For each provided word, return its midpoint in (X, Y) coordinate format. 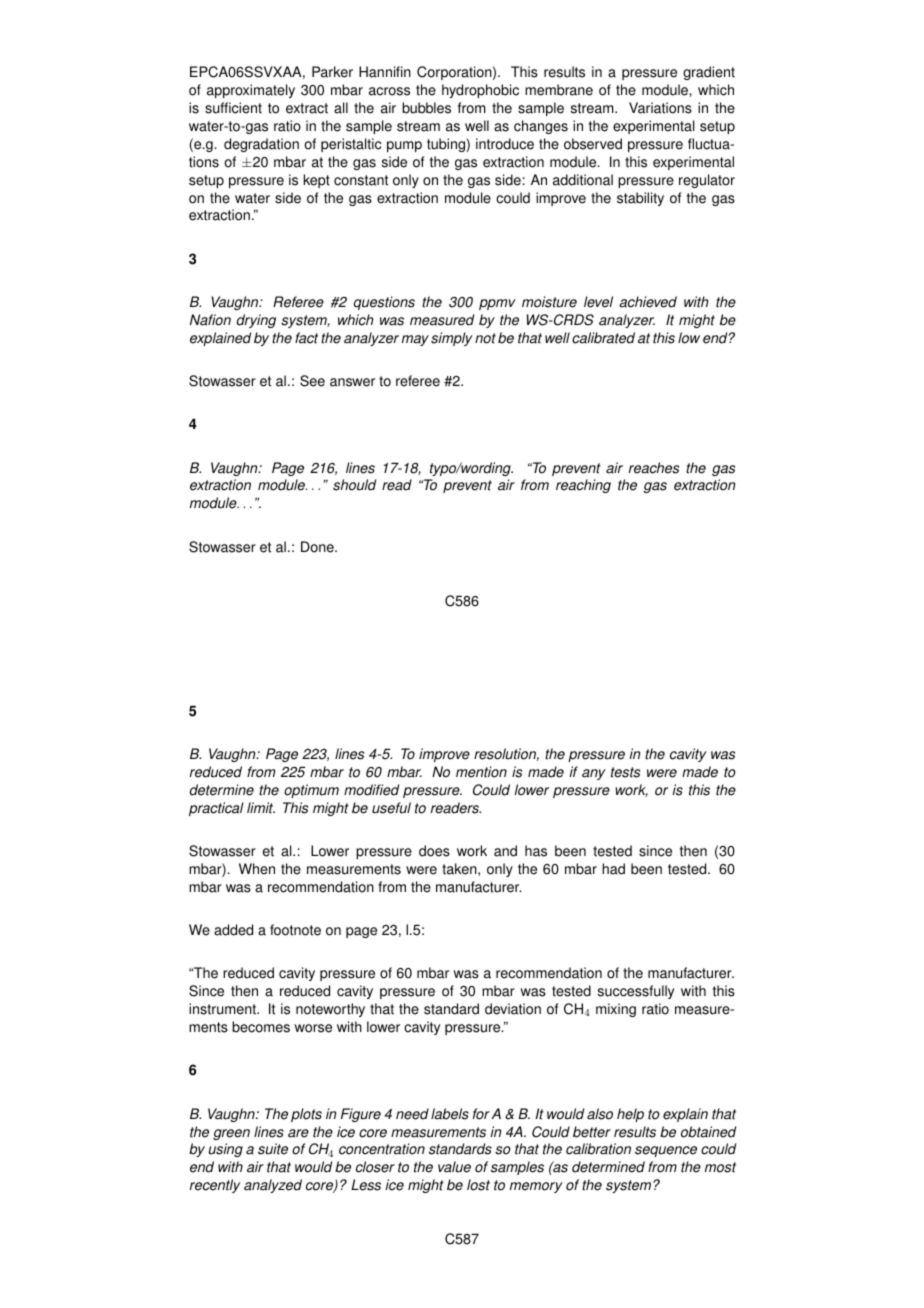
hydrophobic (480, 91)
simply (451, 339)
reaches (654, 468)
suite (273, 1149)
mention (481, 772)
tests (625, 772)
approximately (251, 91)
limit (261, 808)
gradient (709, 73)
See (312, 381)
